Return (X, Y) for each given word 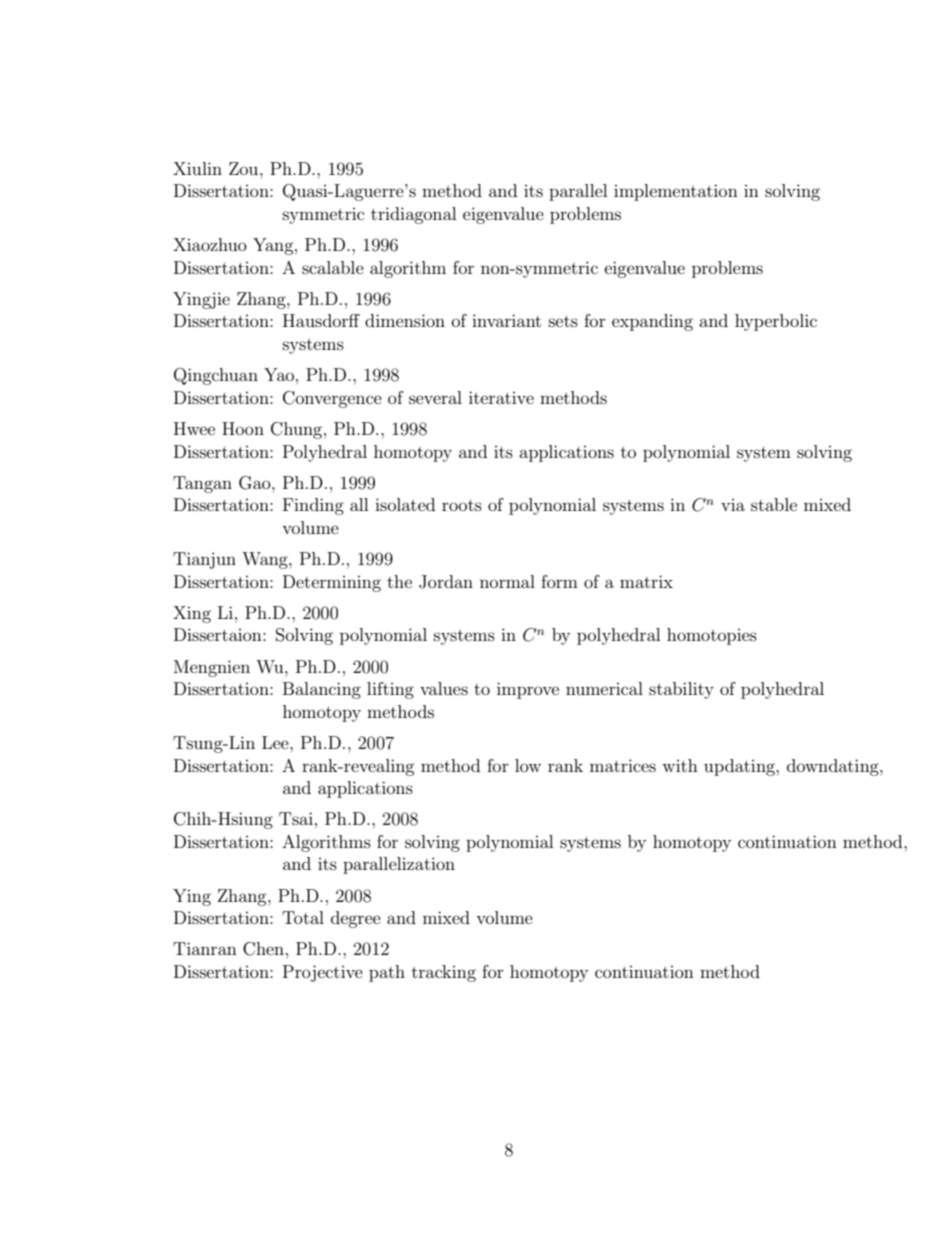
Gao (256, 483)
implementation (676, 192)
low (528, 765)
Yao (279, 374)
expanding (652, 322)
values (444, 688)
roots (462, 505)
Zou (245, 168)
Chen (263, 949)
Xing (192, 614)
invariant (506, 320)
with (680, 765)
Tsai (296, 818)
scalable (333, 267)
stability (681, 690)
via (733, 505)
